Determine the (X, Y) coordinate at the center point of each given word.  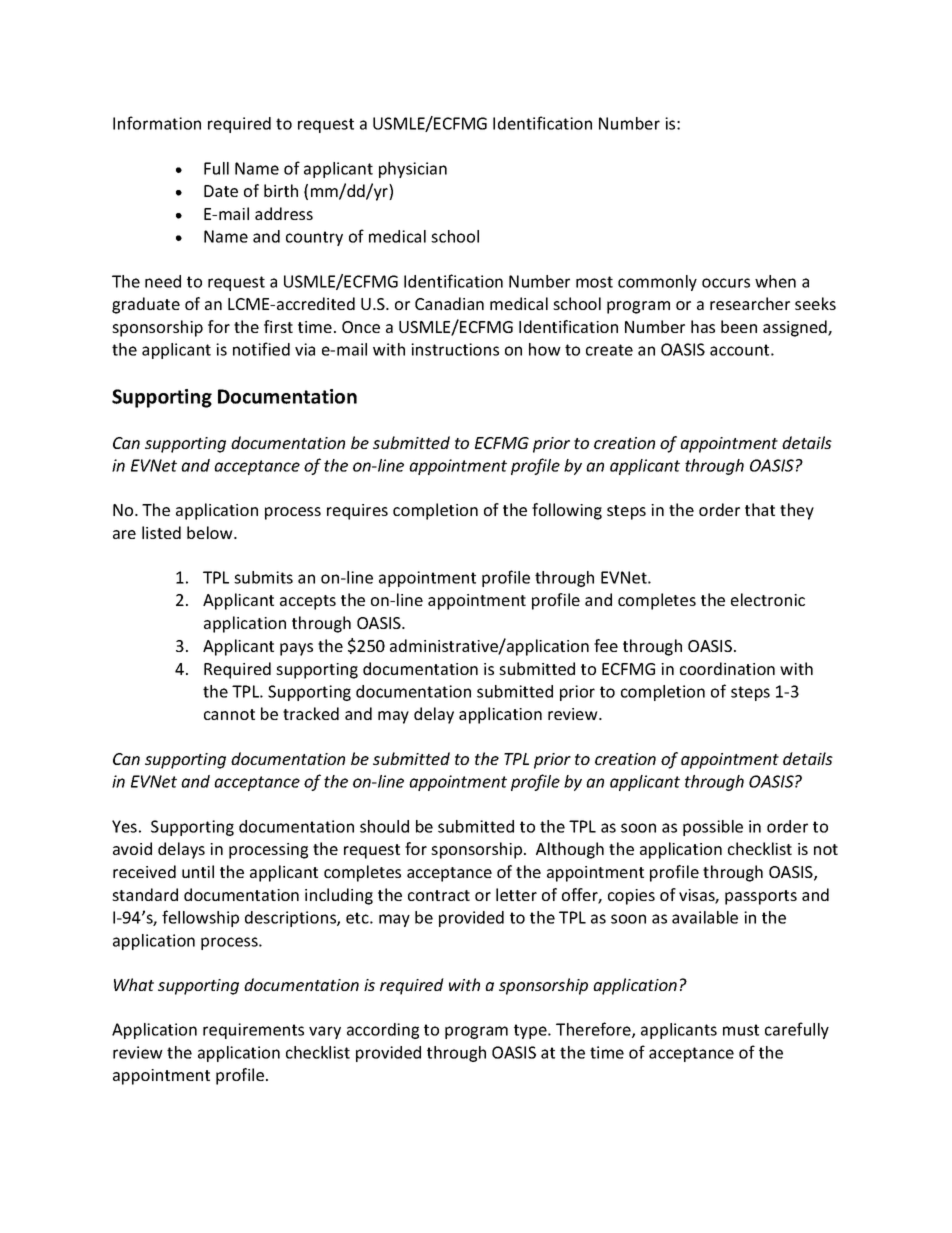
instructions (455, 349)
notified (261, 349)
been (739, 326)
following (567, 511)
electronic (768, 599)
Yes (124, 826)
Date (221, 191)
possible (713, 828)
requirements (253, 1031)
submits (263, 577)
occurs (726, 283)
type (531, 1031)
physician (413, 170)
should (384, 826)
